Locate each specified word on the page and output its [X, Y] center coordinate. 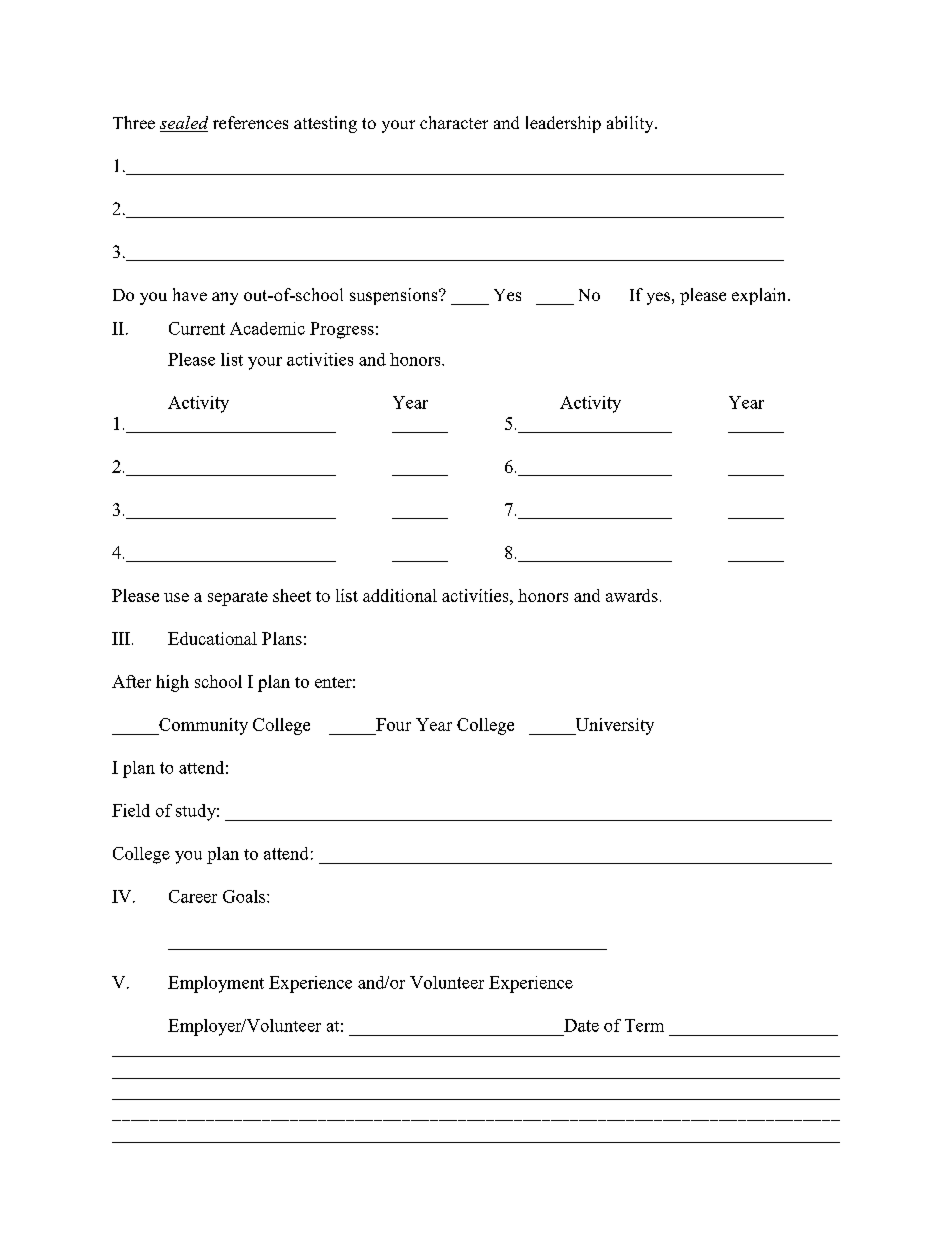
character [454, 122]
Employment [216, 984]
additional [400, 595]
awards [632, 595]
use [176, 597]
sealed [184, 124]
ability [631, 124]
